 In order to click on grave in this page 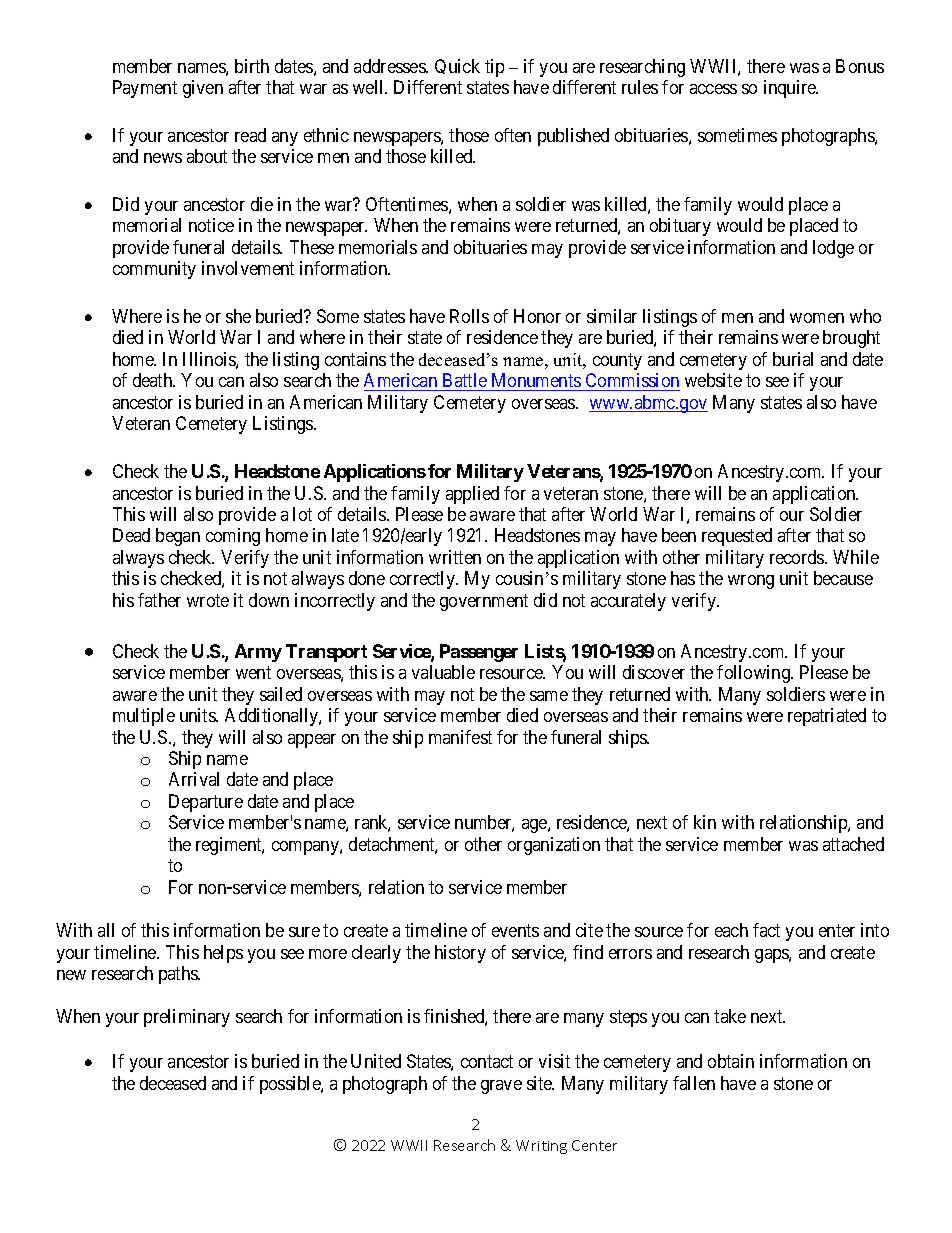, I will do `click(501, 1087)`.
